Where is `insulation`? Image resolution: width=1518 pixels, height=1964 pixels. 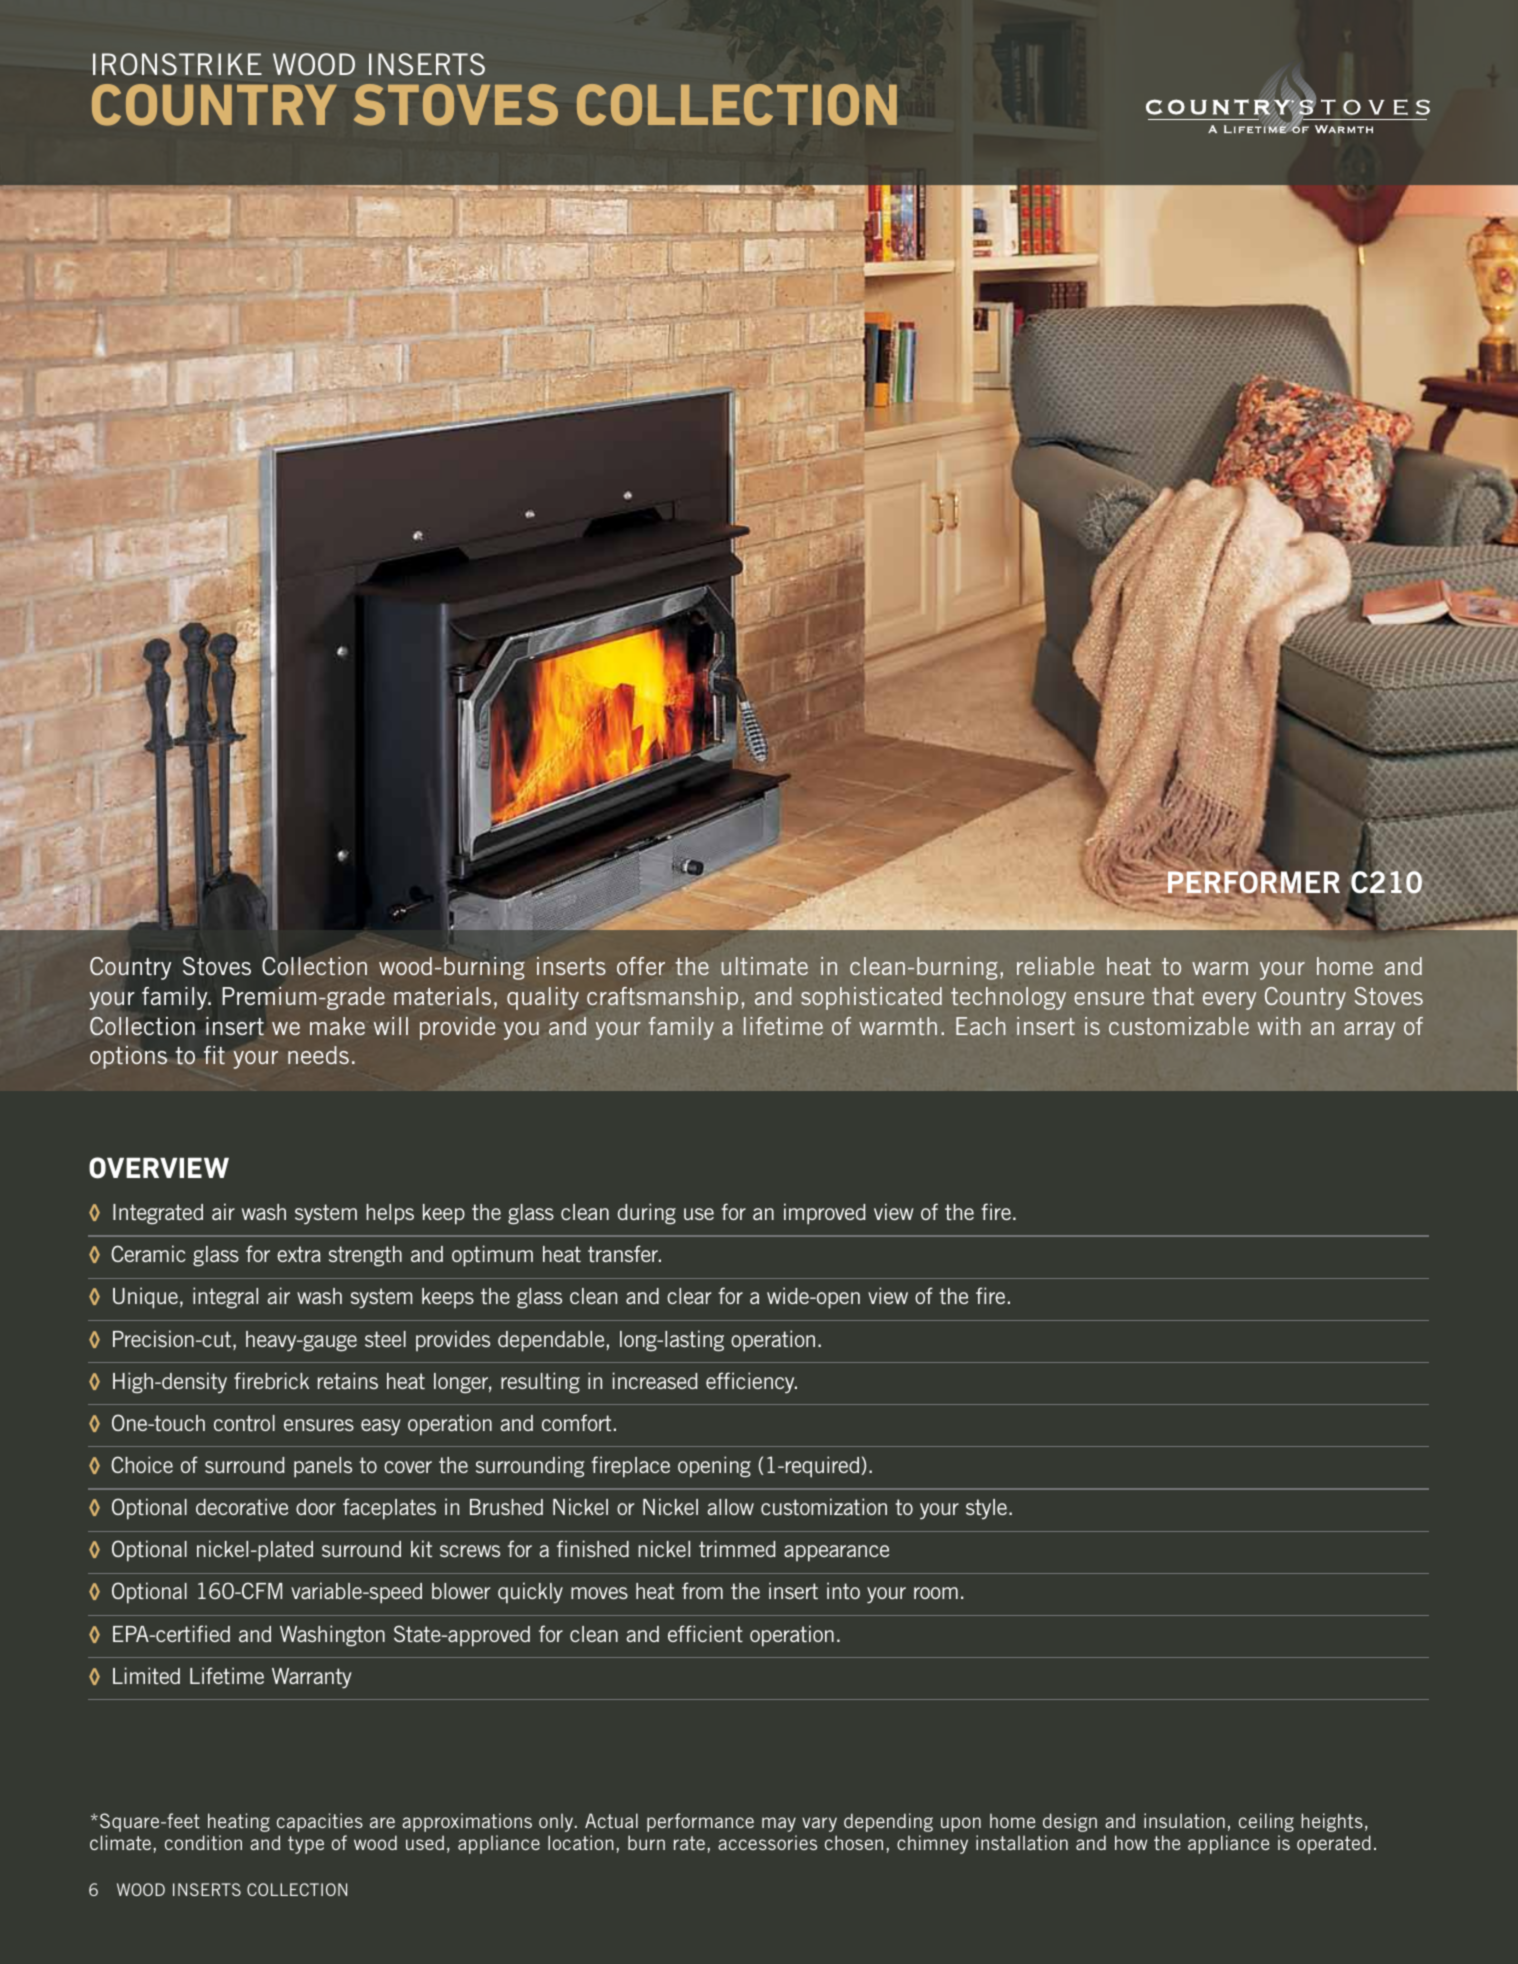 insulation is located at coordinates (1184, 1820).
